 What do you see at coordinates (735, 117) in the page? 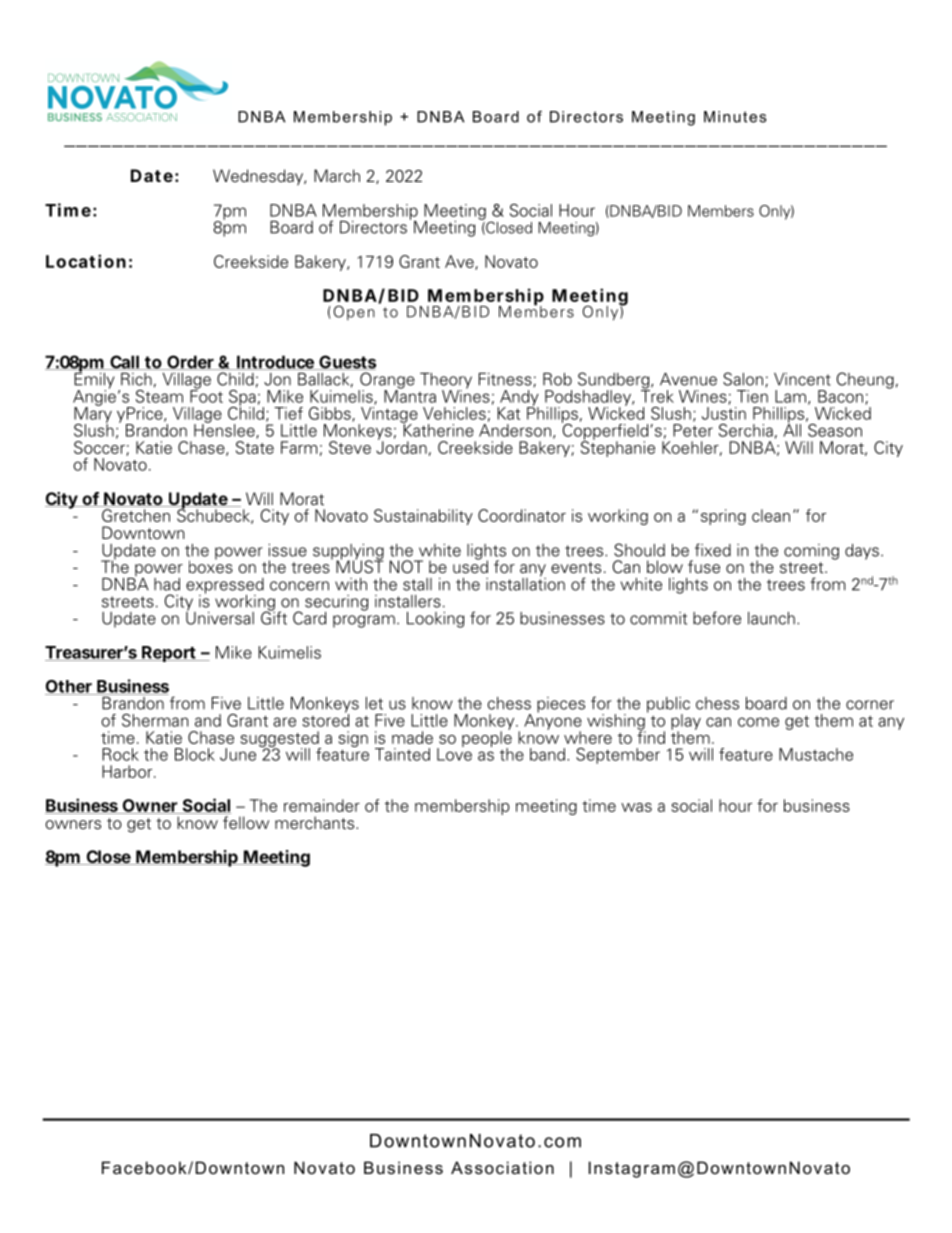
I see `Minutes` at bounding box center [735, 117].
